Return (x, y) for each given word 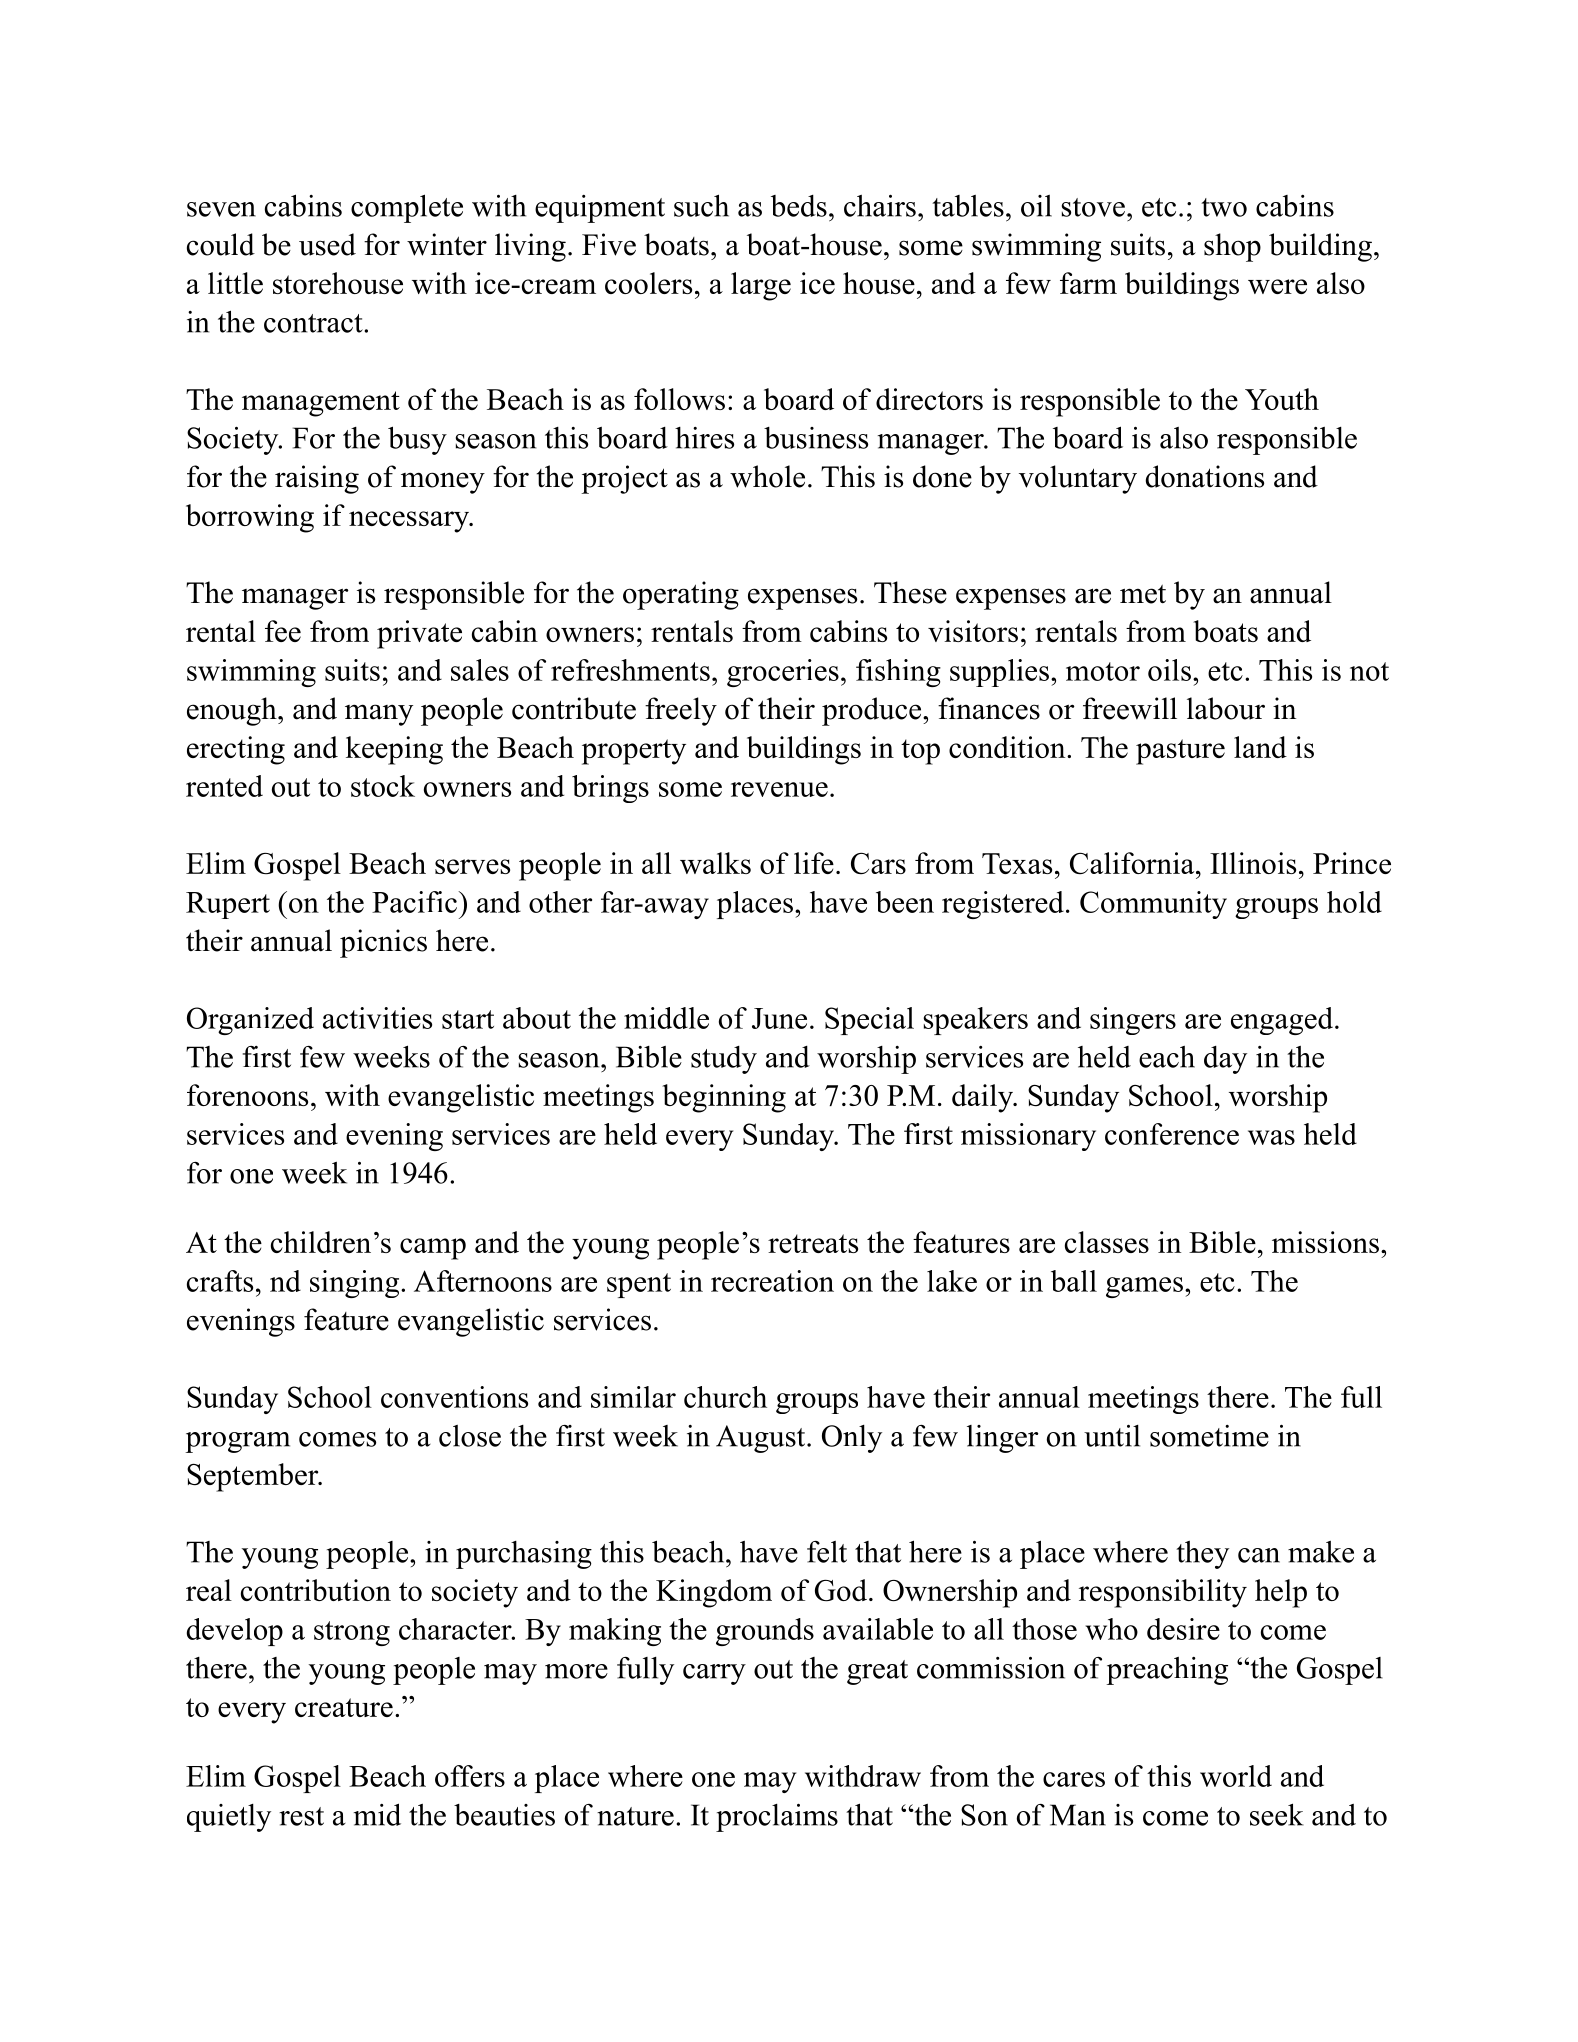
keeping (394, 750)
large (761, 286)
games (1144, 1287)
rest (301, 1816)
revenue (779, 789)
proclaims (777, 1818)
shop (1232, 247)
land (1260, 747)
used (327, 244)
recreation (772, 1281)
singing (356, 1284)
